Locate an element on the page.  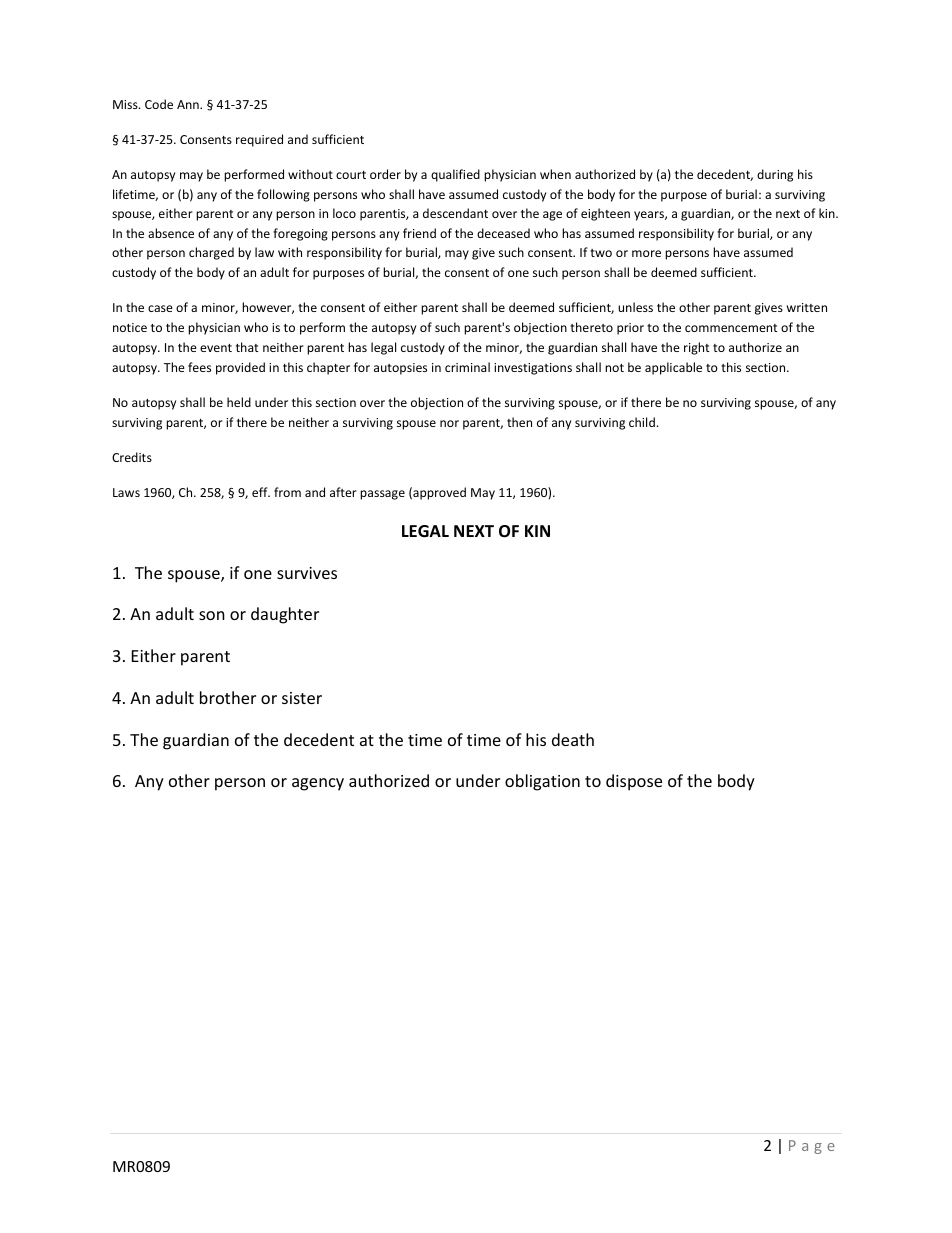
sister is located at coordinates (302, 698).
